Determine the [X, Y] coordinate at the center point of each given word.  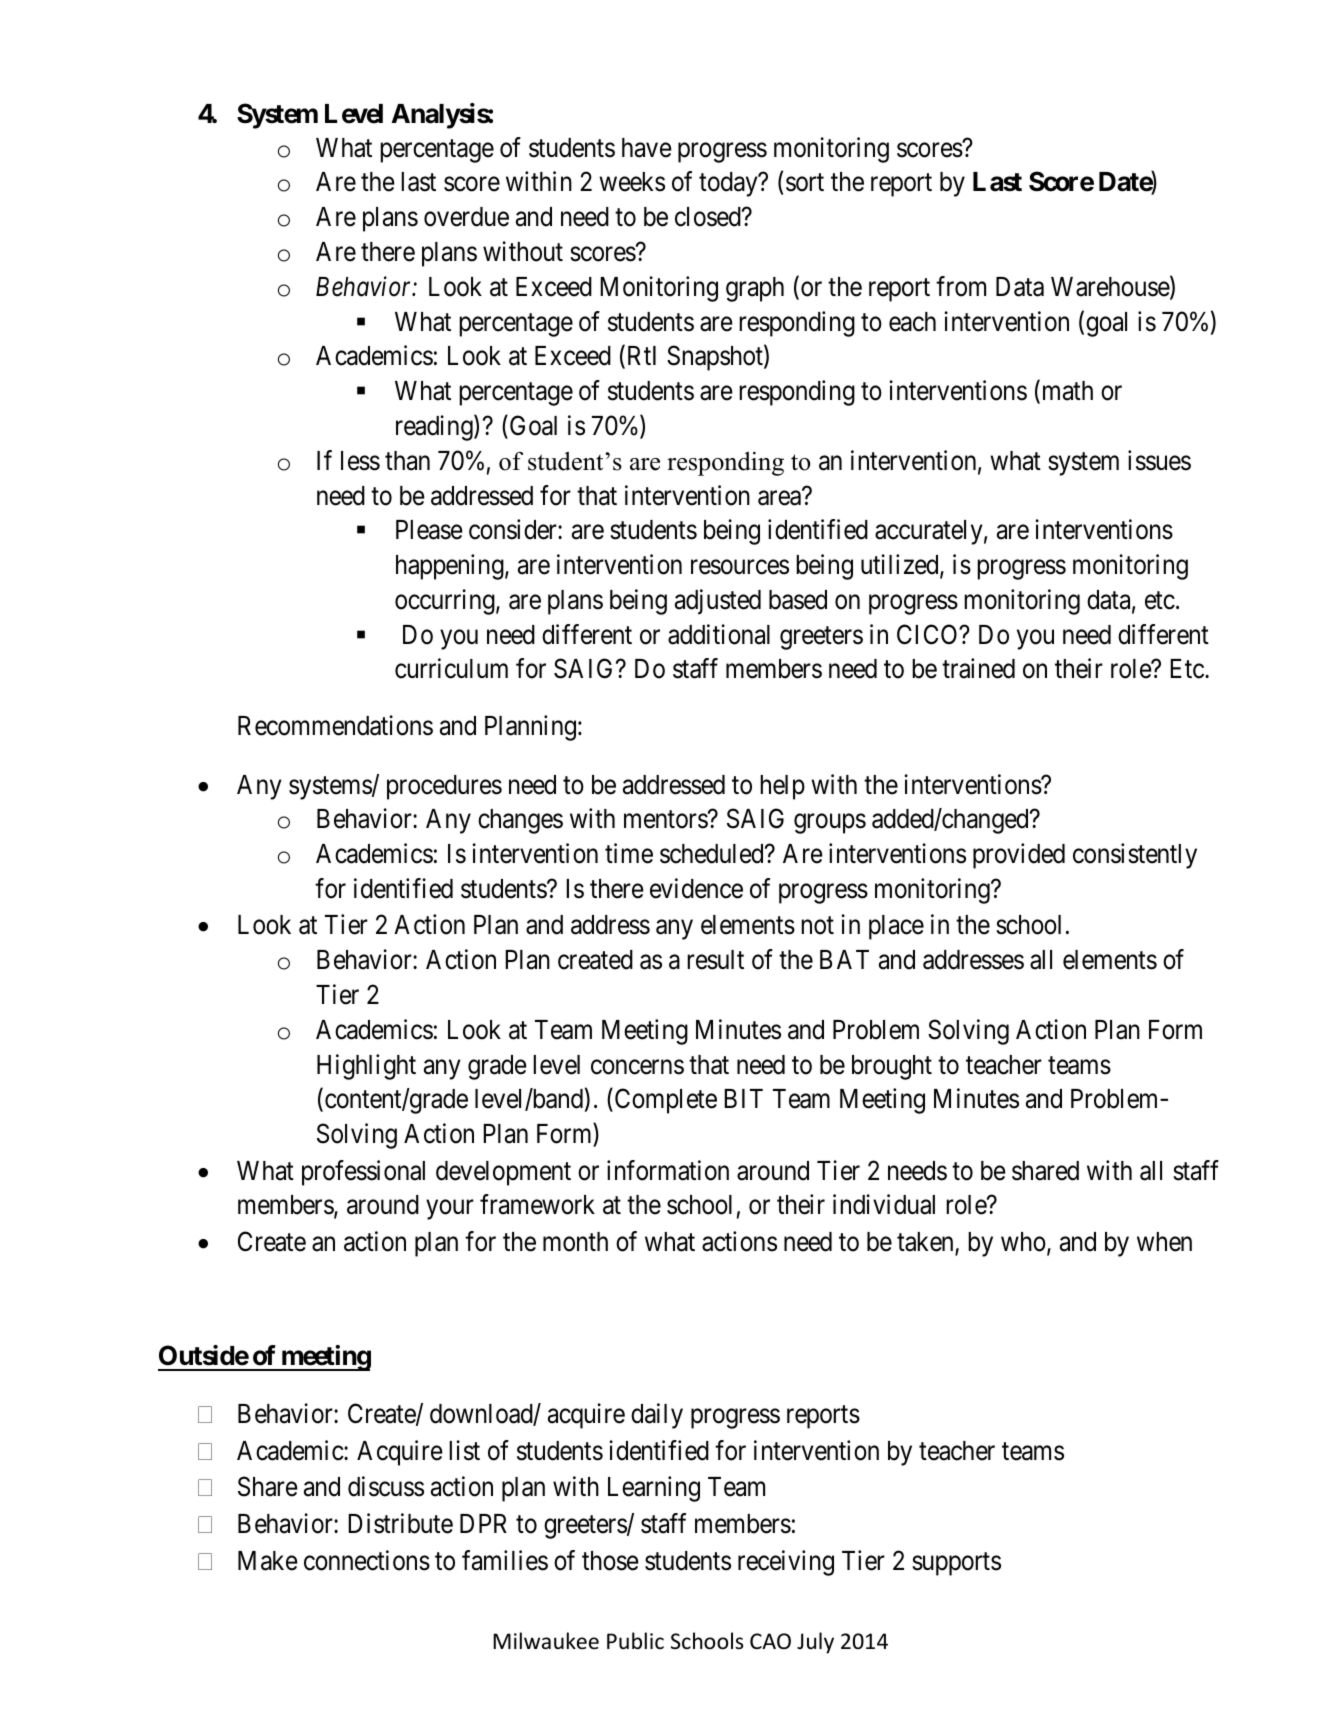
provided [1019, 856]
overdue [466, 217]
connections [367, 1560]
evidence [696, 888]
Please [429, 530]
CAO [770, 1641]
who [1023, 1242]
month [575, 1242]
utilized [901, 565]
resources [740, 567]
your [450, 1210]
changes [520, 821]
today [729, 184]
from [961, 286]
